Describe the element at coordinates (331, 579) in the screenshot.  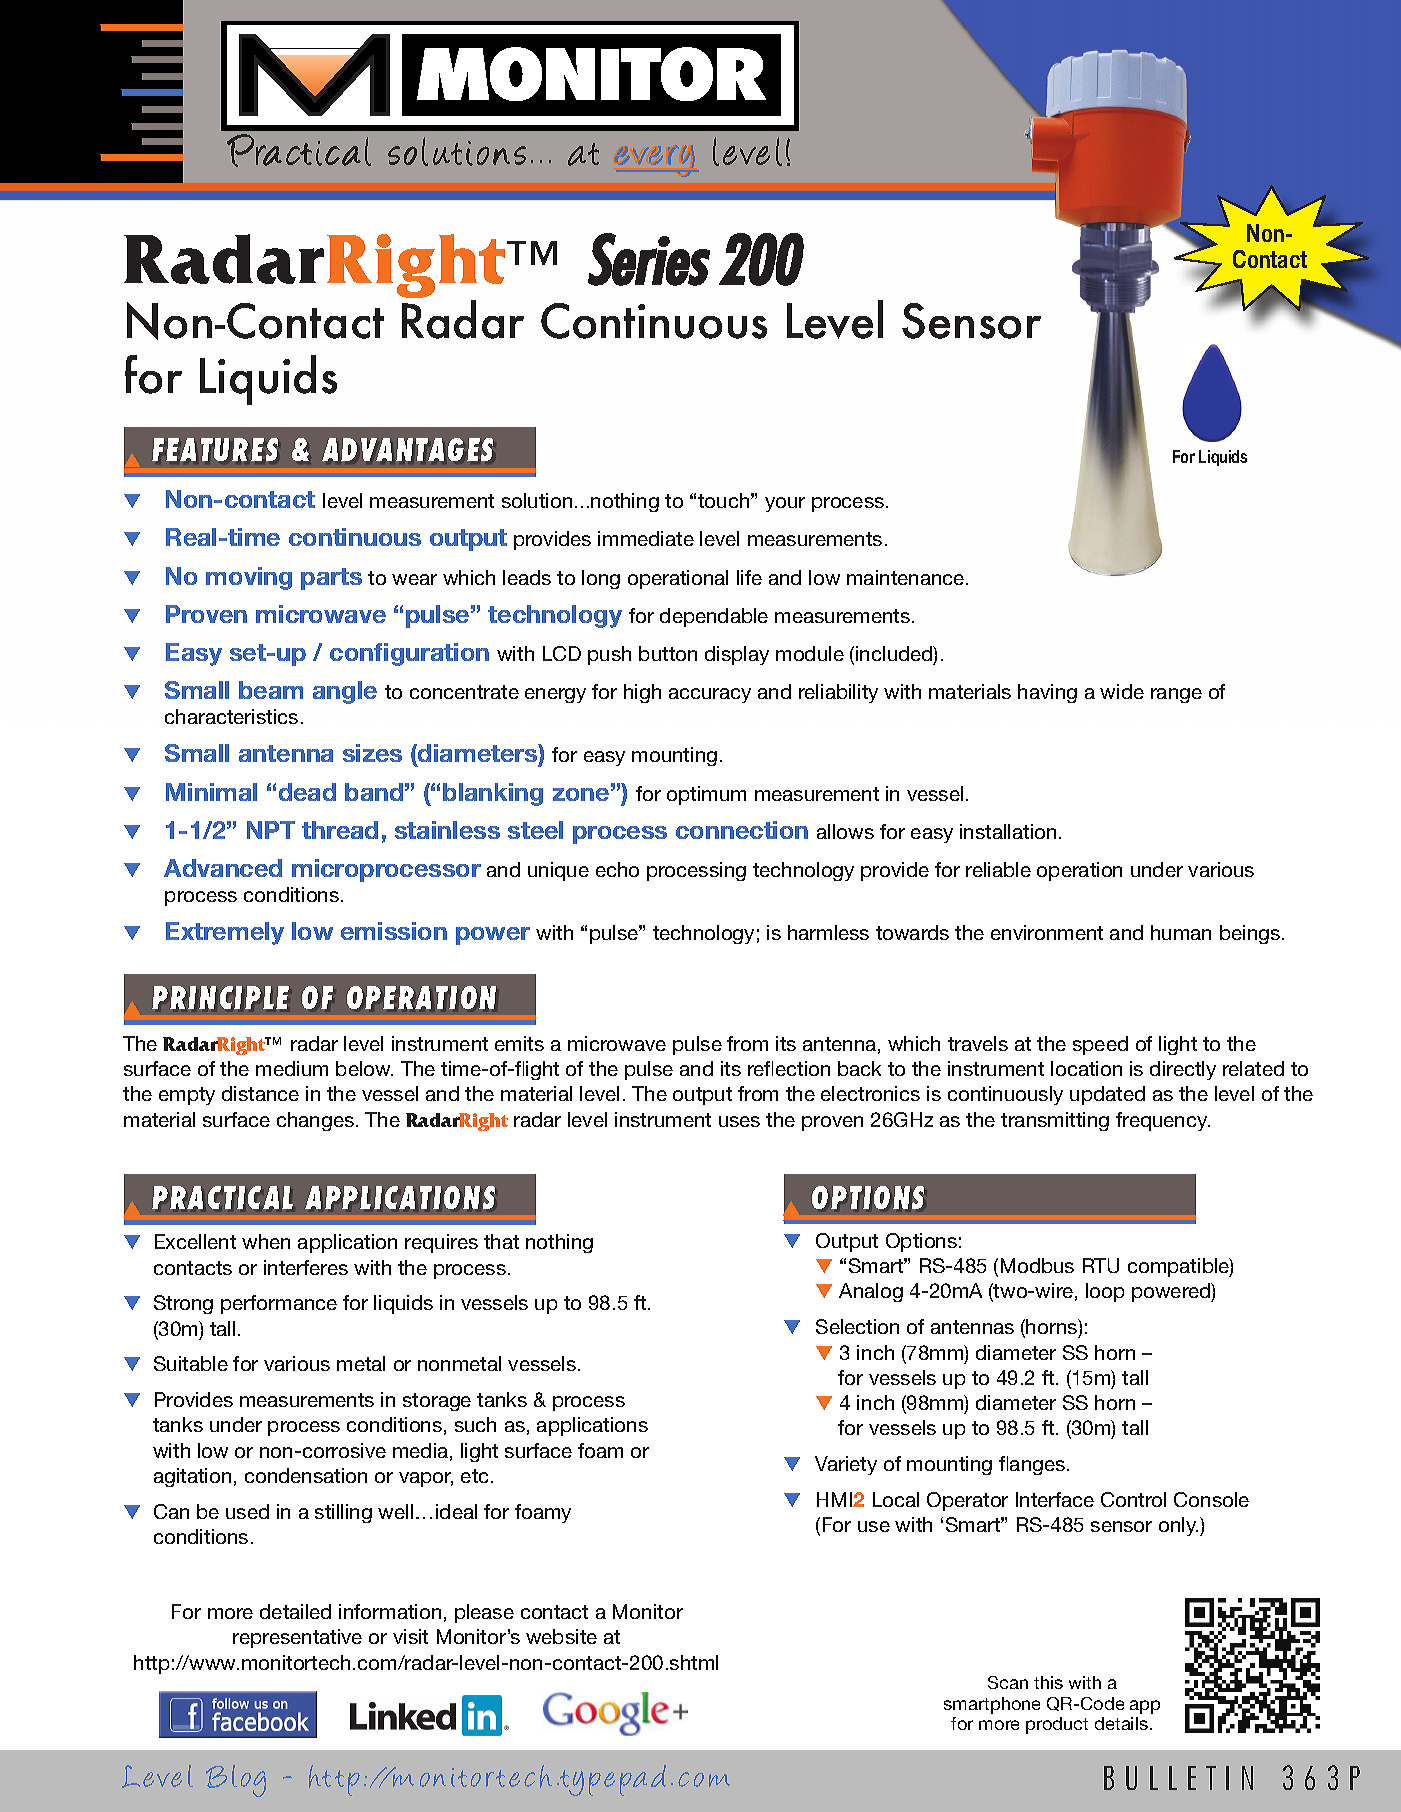
I see `parts` at that location.
